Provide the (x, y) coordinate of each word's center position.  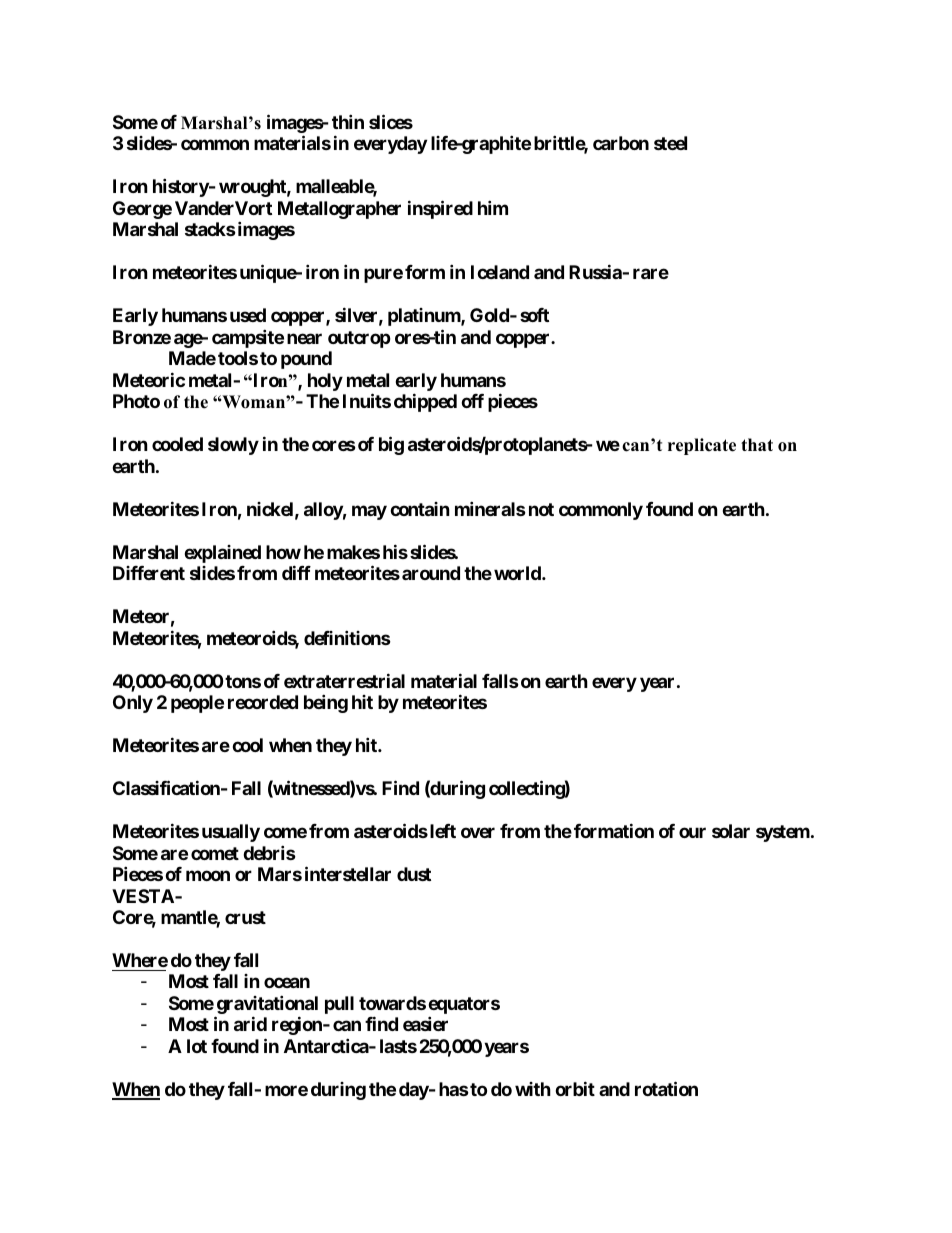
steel (670, 143)
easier (425, 1024)
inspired (440, 209)
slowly (233, 446)
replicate (702, 446)
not (541, 509)
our (692, 832)
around (431, 573)
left (443, 831)
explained (222, 554)
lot (197, 1046)
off (472, 401)
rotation (666, 1088)
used (248, 315)
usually (231, 833)
